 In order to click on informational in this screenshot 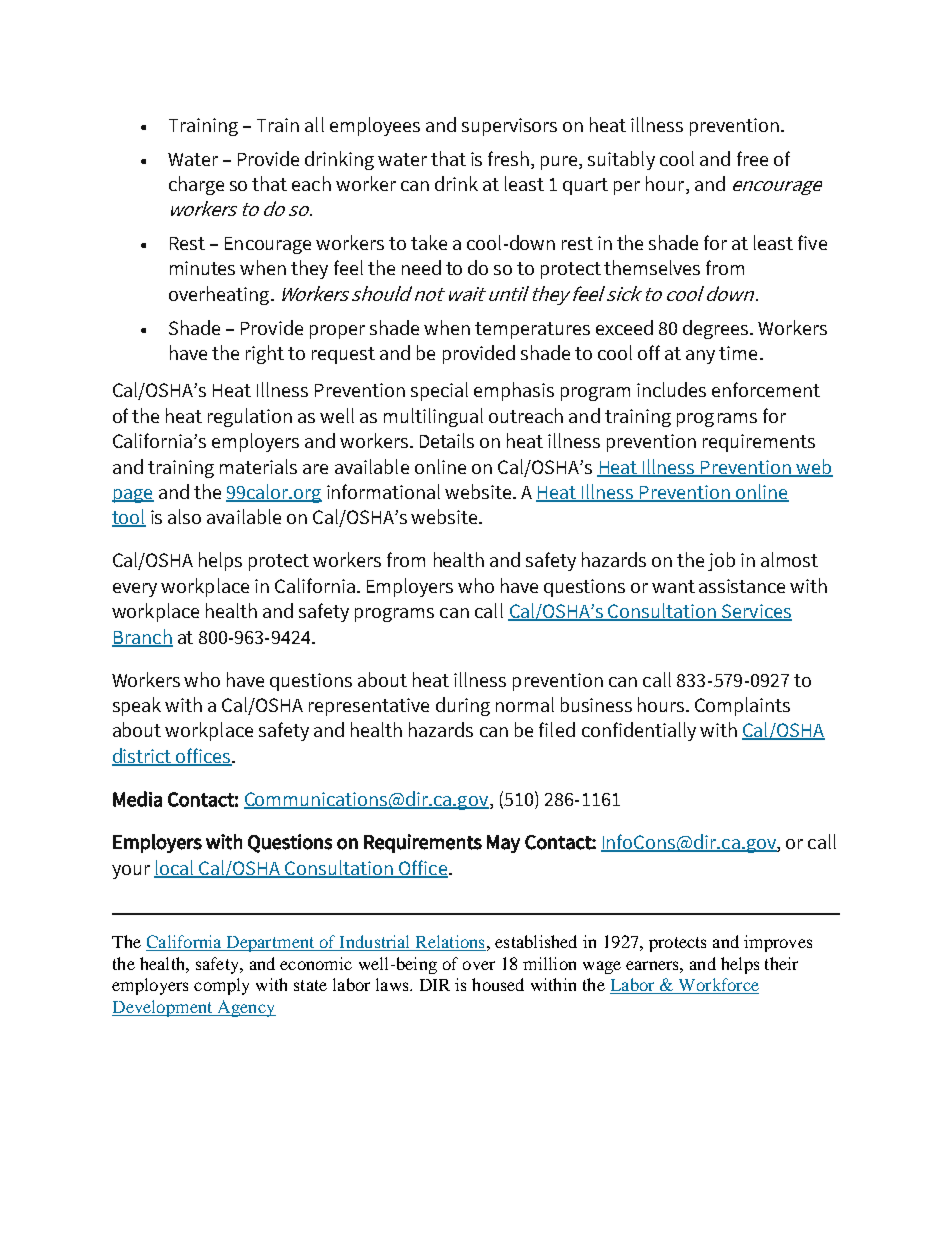, I will do `click(383, 491)`.
